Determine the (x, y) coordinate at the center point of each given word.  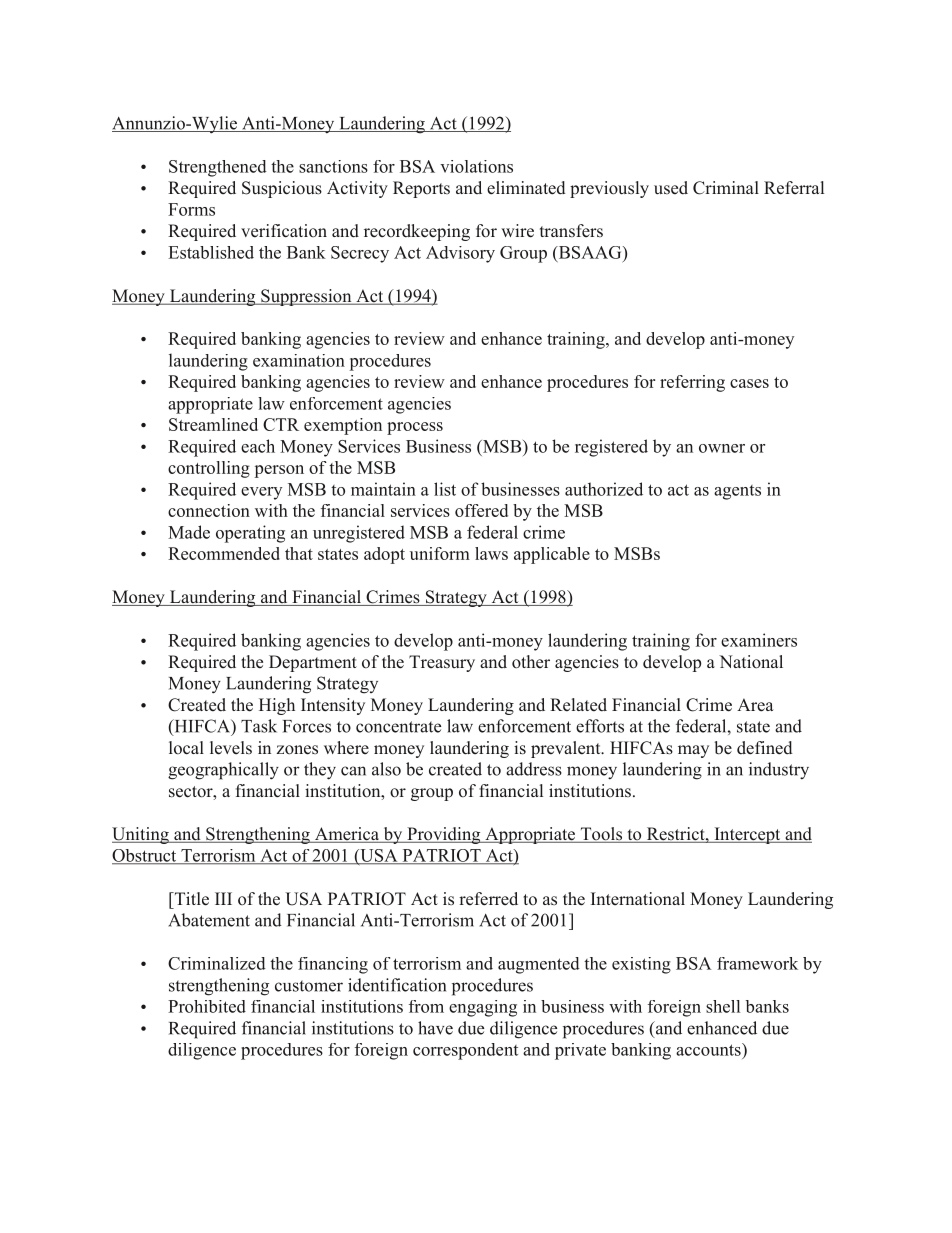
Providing (444, 835)
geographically (223, 771)
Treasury (442, 663)
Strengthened (218, 168)
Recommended (224, 553)
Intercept (747, 835)
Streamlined (213, 424)
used (671, 188)
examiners (759, 640)
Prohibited (207, 1006)
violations (476, 166)
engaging (483, 1008)
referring (692, 383)
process (415, 428)
